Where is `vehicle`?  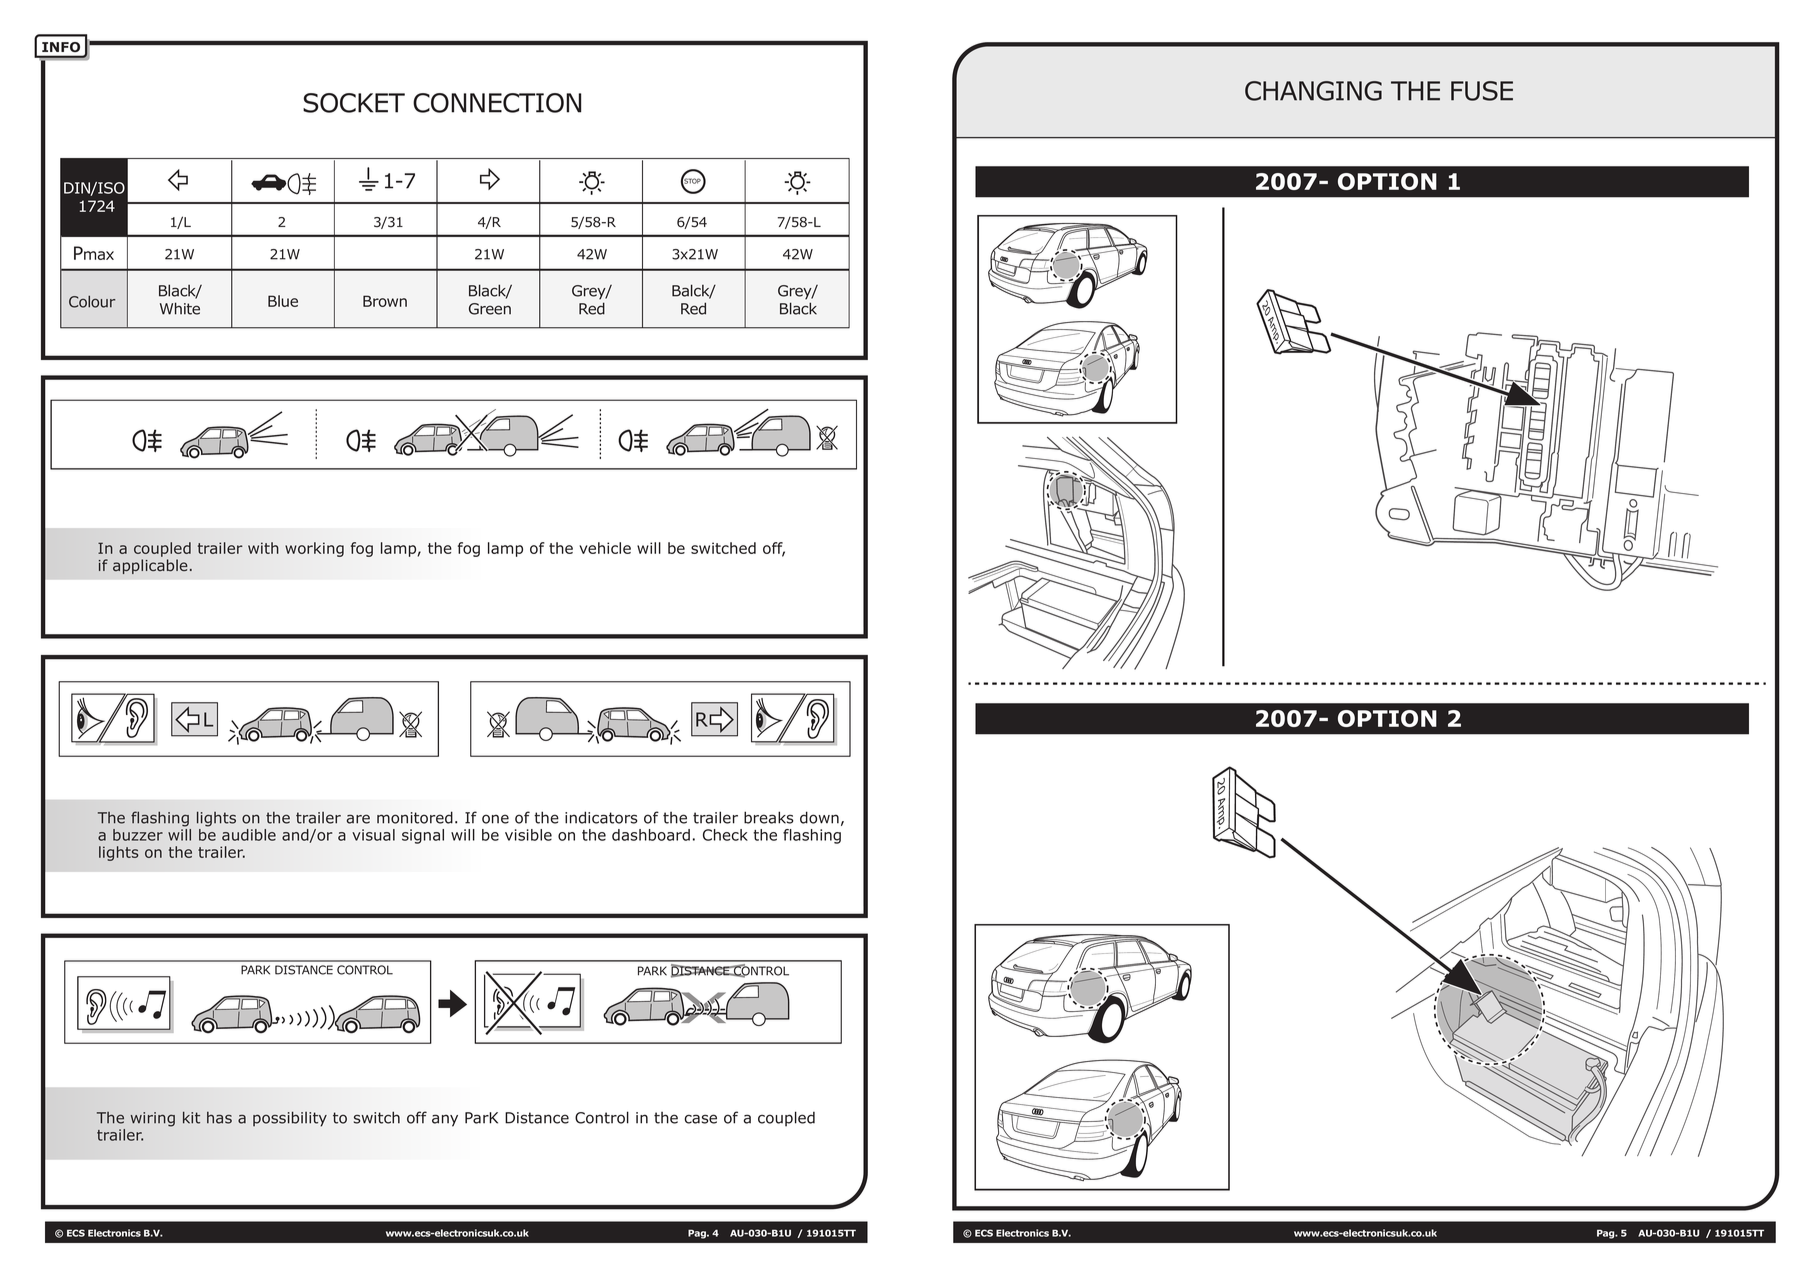
vehicle is located at coordinates (605, 548).
